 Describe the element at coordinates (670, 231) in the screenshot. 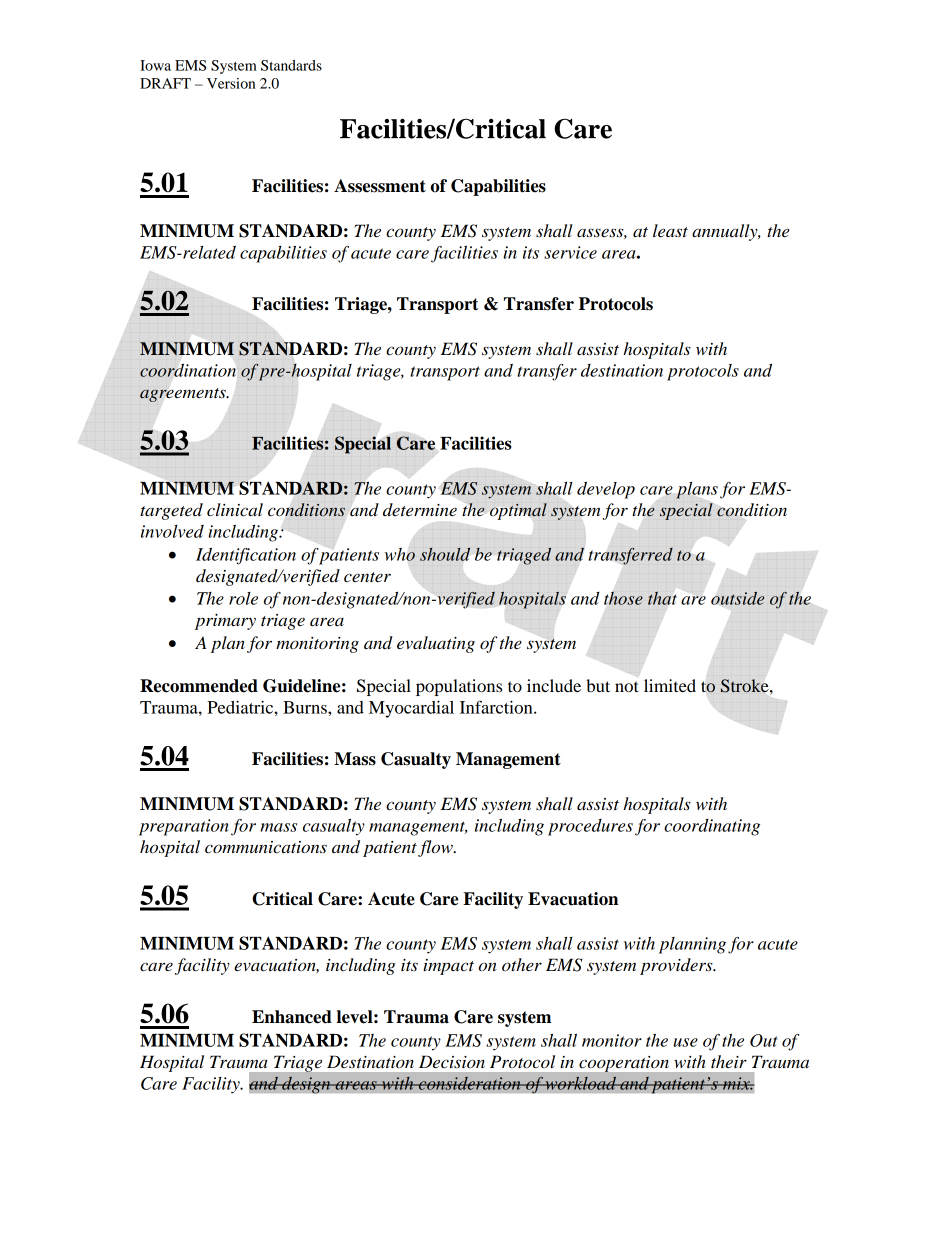

I see `least` at that location.
